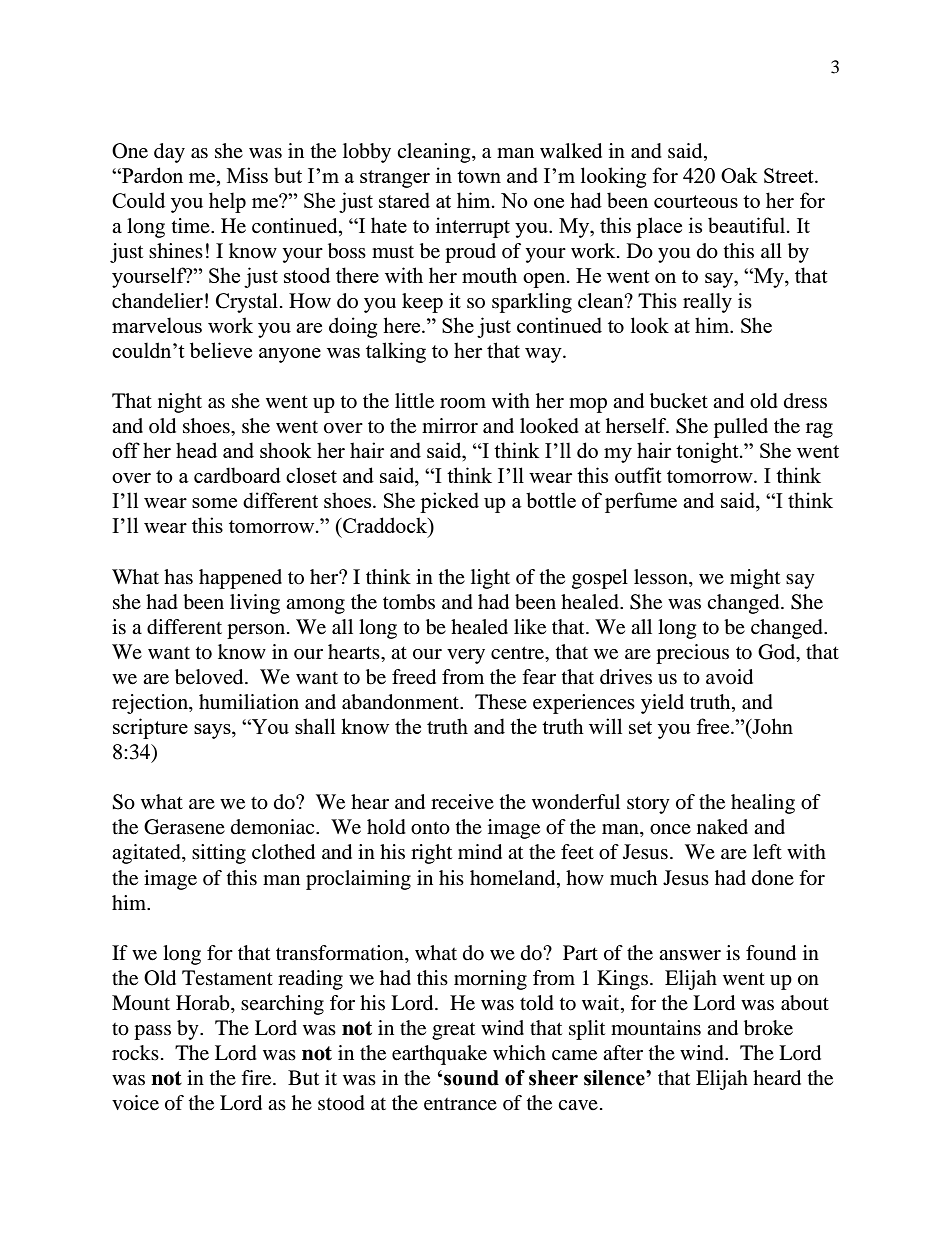 This image has height=1233, width=952. Describe the element at coordinates (778, 653) in the image. I see `God` at that location.
